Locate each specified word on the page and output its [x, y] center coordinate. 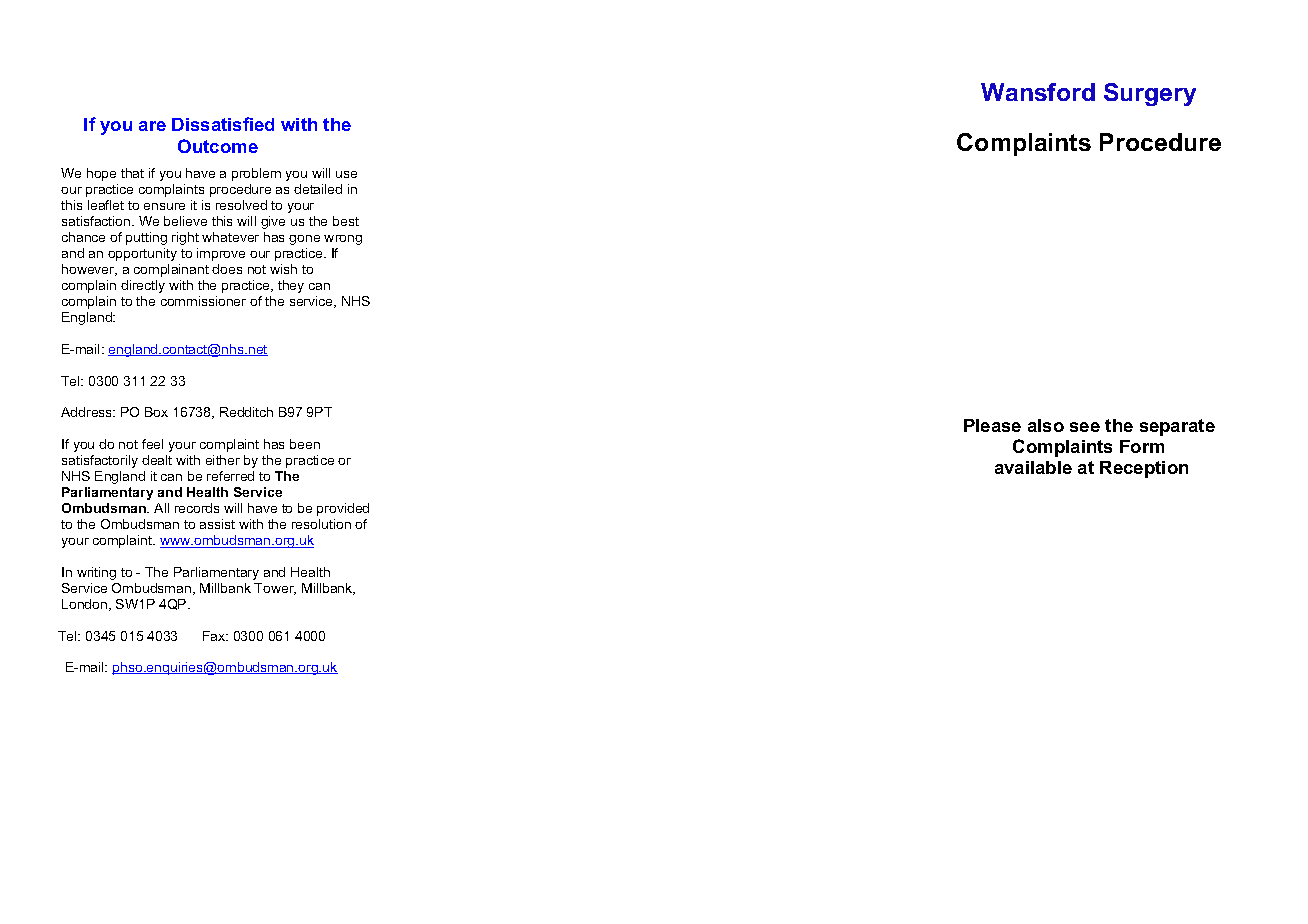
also [1046, 425]
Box [156, 412]
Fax [215, 636]
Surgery [1150, 94]
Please [992, 425]
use [346, 174]
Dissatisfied [223, 124]
